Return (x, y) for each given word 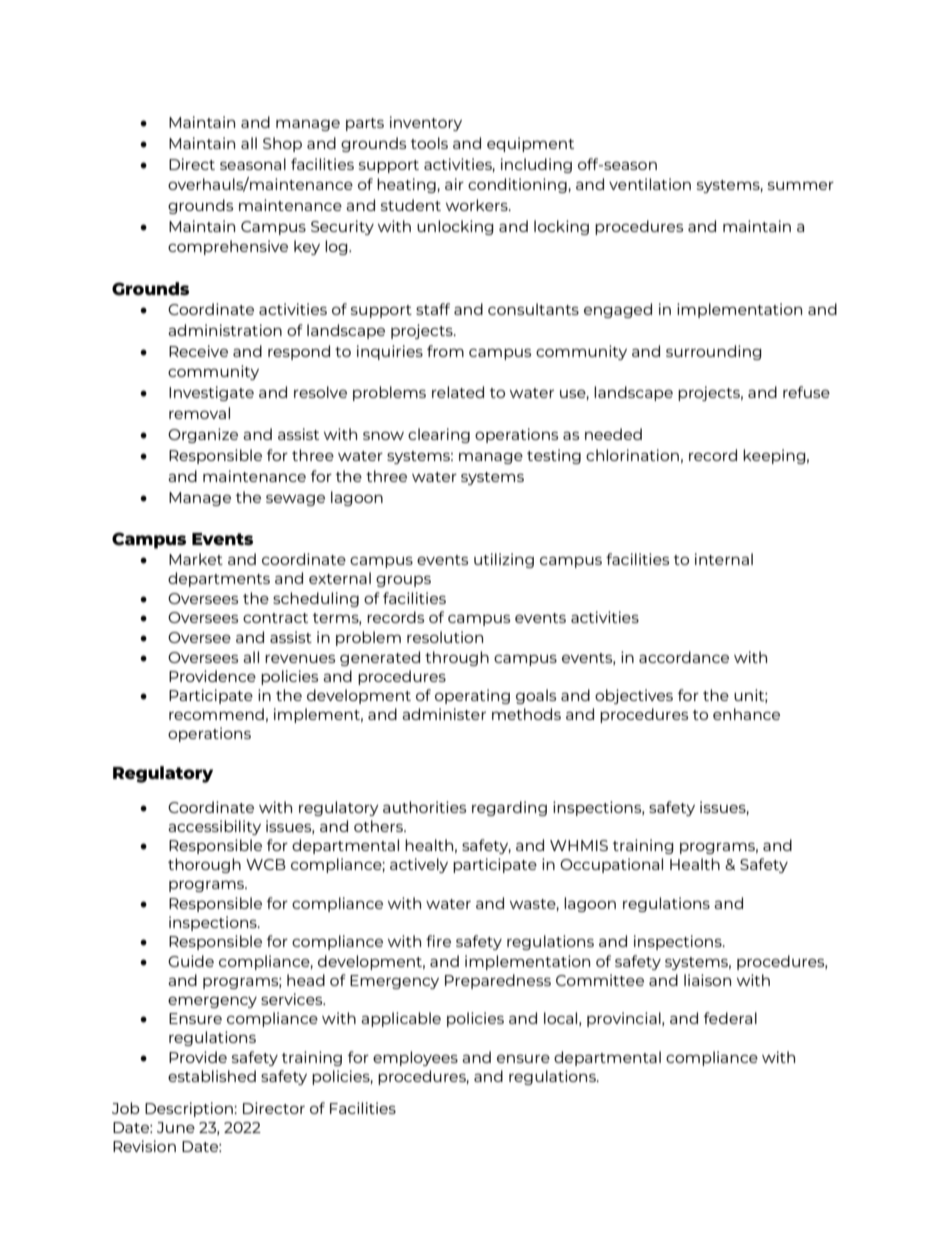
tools (429, 143)
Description (190, 1109)
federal (730, 1018)
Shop (282, 144)
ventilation (650, 184)
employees (415, 1058)
